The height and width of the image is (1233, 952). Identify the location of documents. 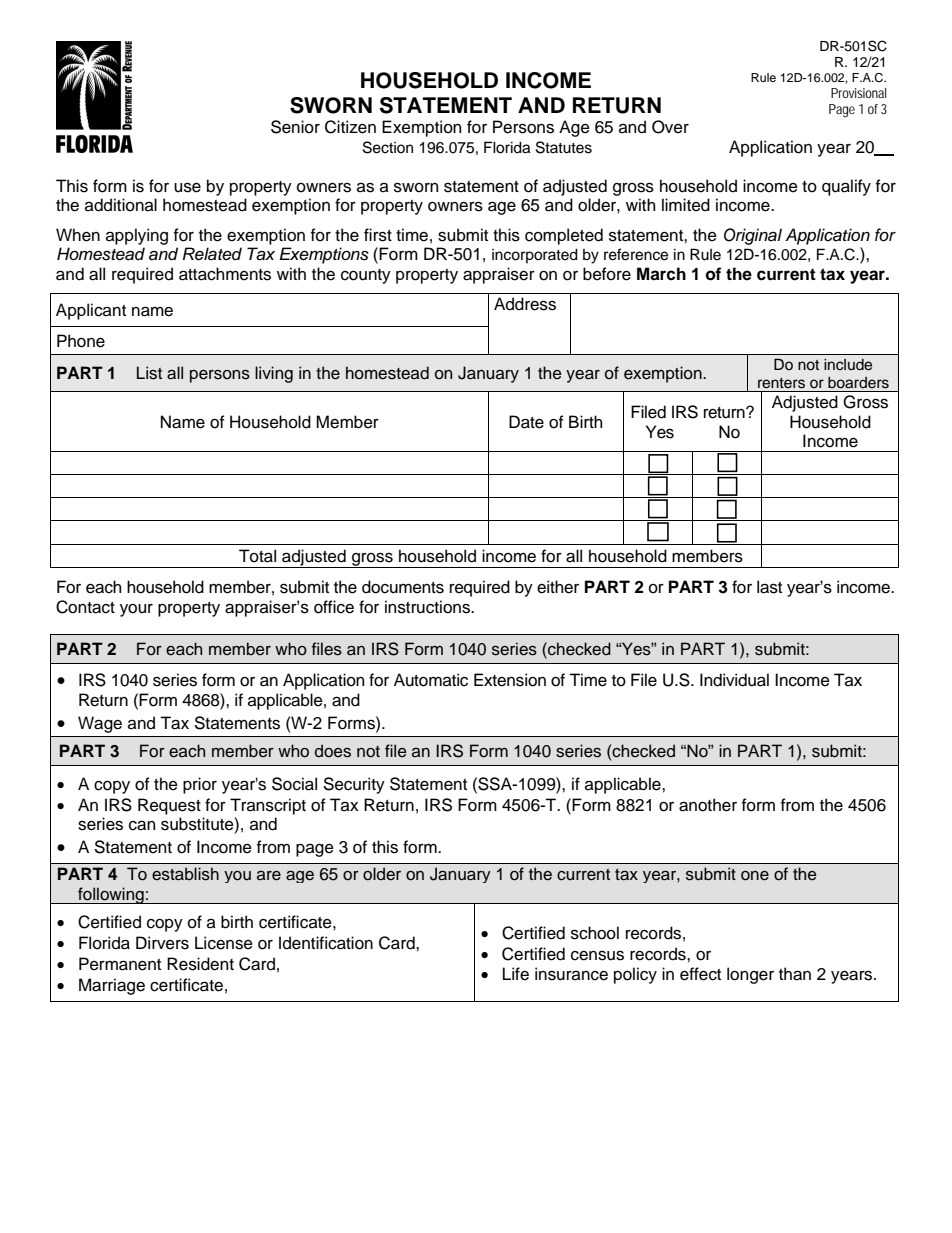
(403, 587).
